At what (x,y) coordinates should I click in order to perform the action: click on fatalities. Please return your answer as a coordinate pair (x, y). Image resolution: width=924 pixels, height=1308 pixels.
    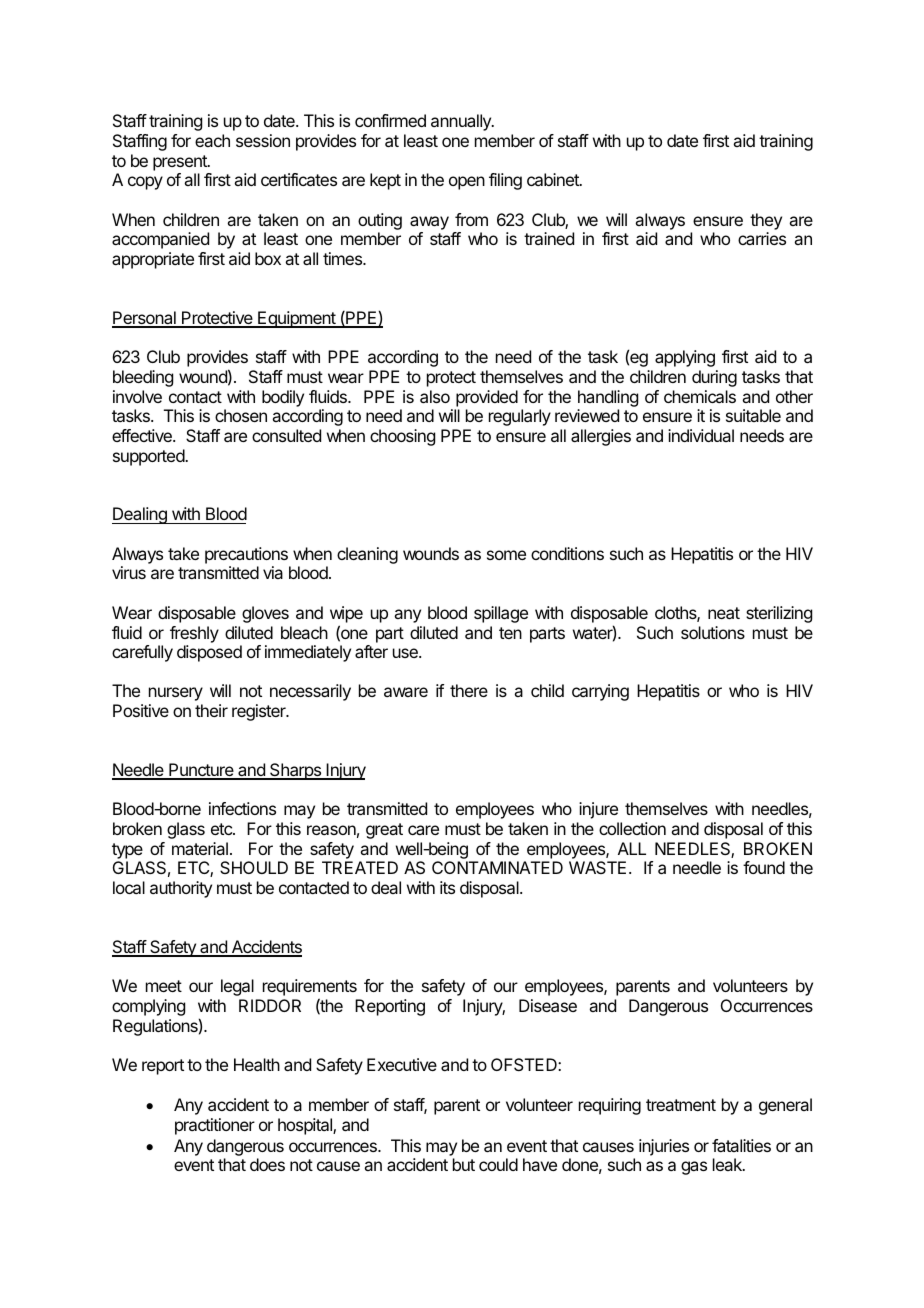
    Looking at the image, I should click on (741, 1145).
